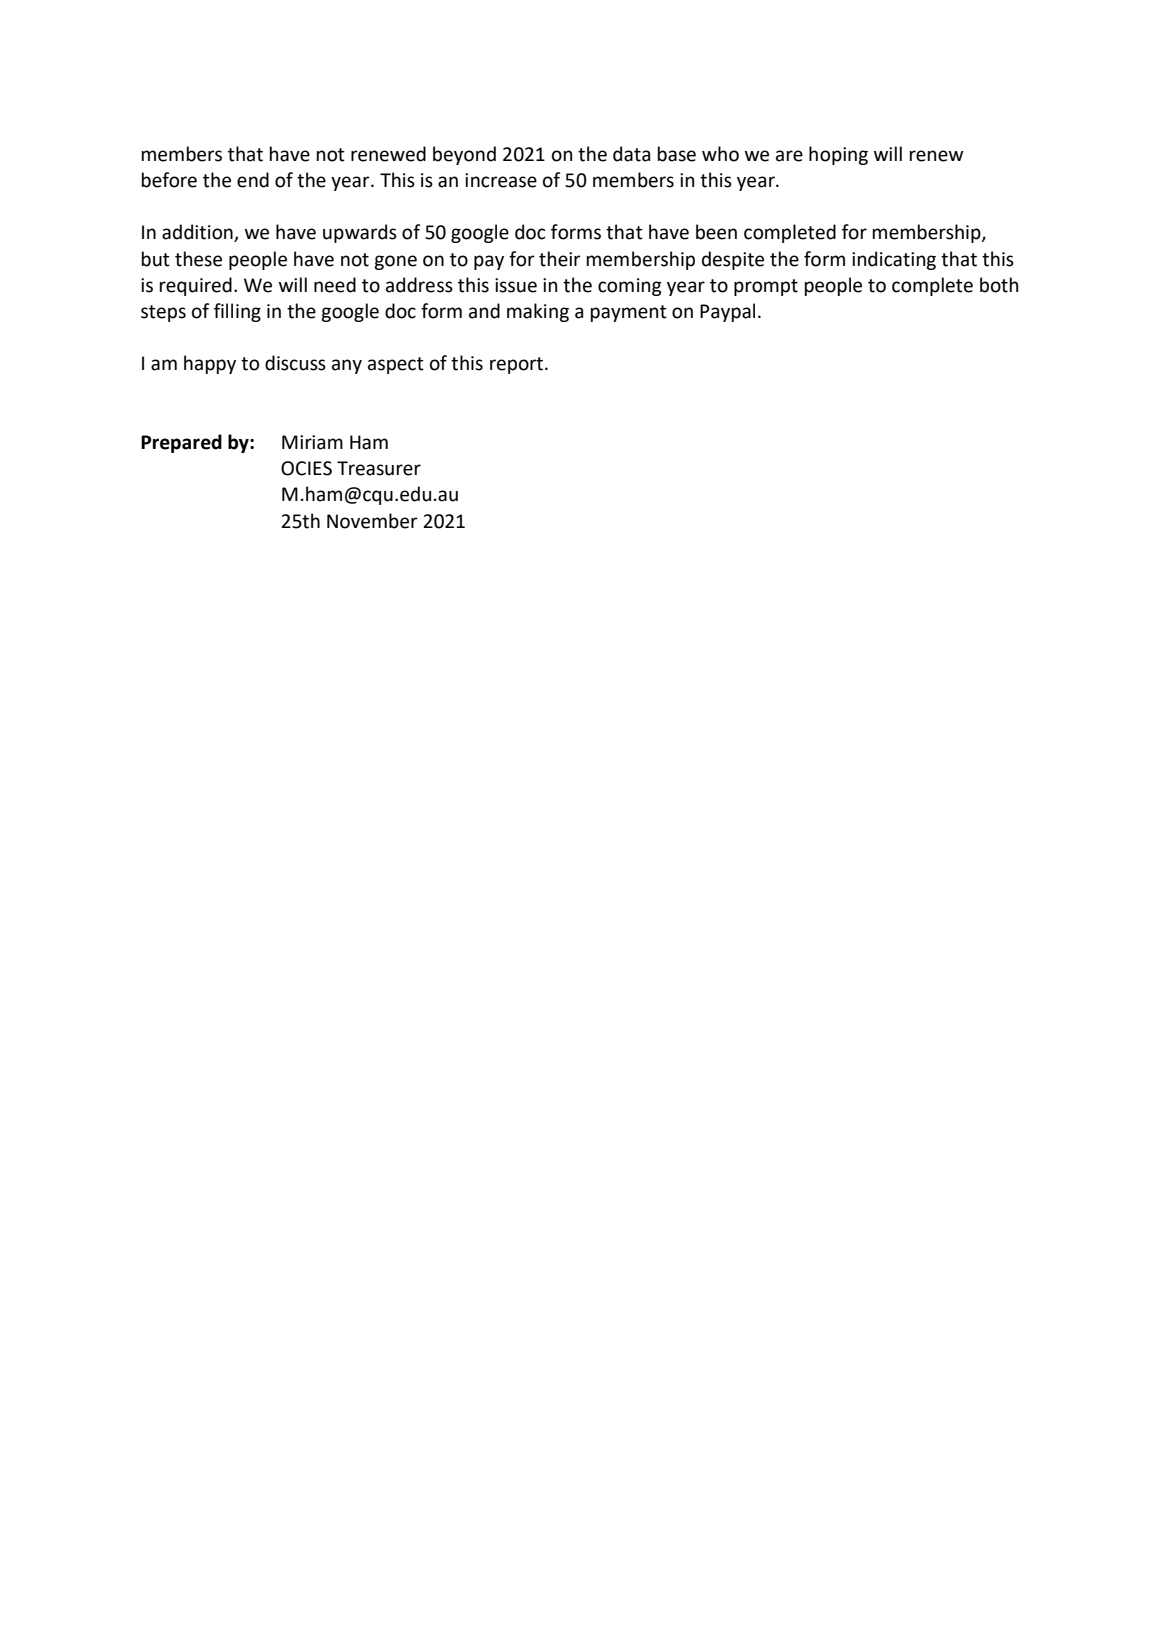 This screenshot has width=1161, height=1642. I want to click on Treasurer, so click(379, 468).
